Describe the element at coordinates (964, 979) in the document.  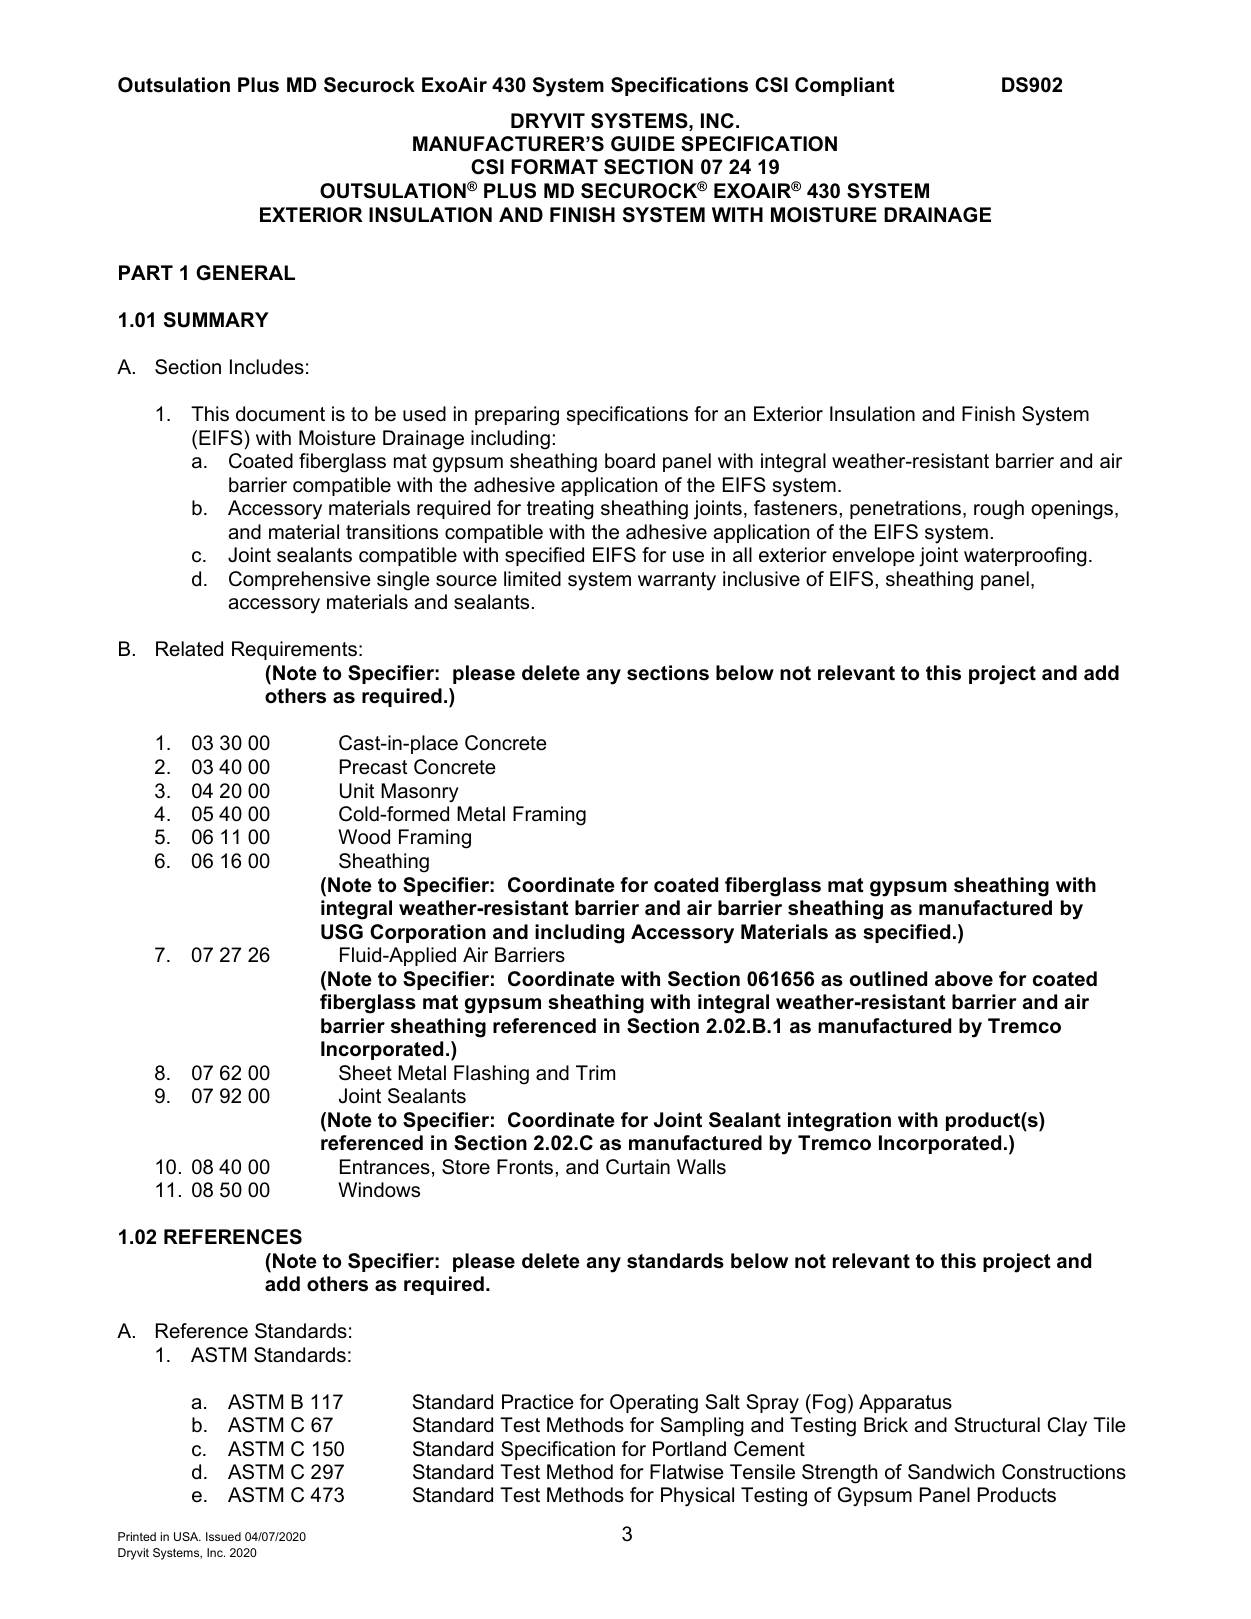
I see `above` at that location.
